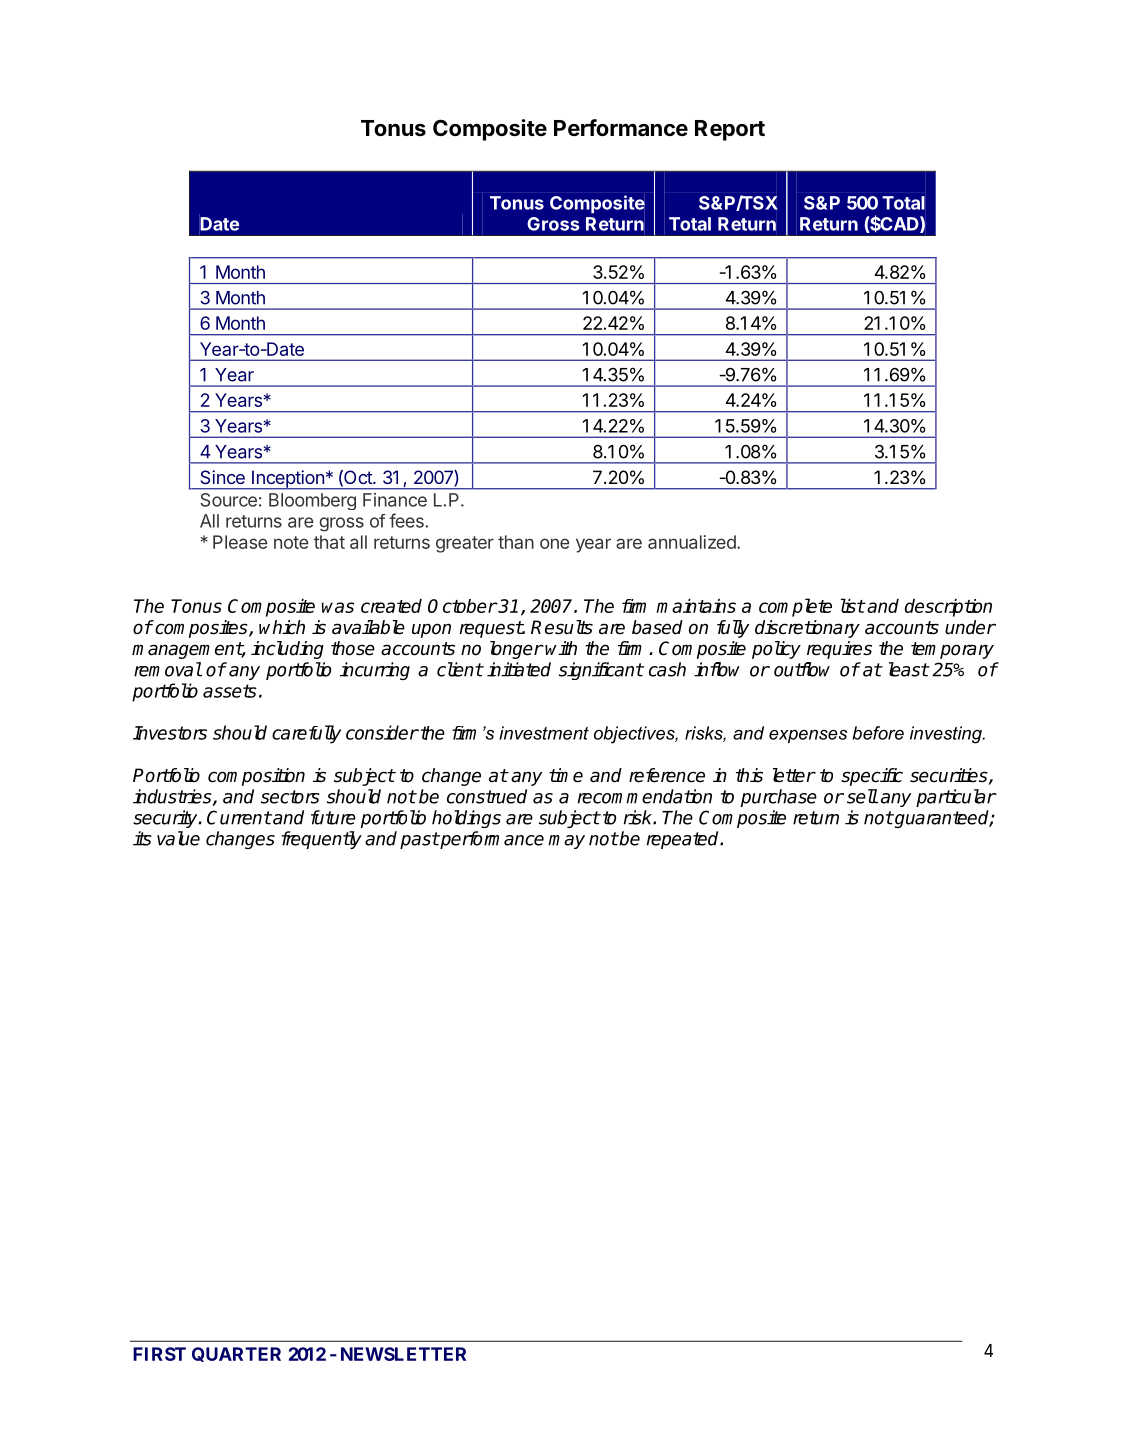  I want to click on repeated, so click(684, 840).
